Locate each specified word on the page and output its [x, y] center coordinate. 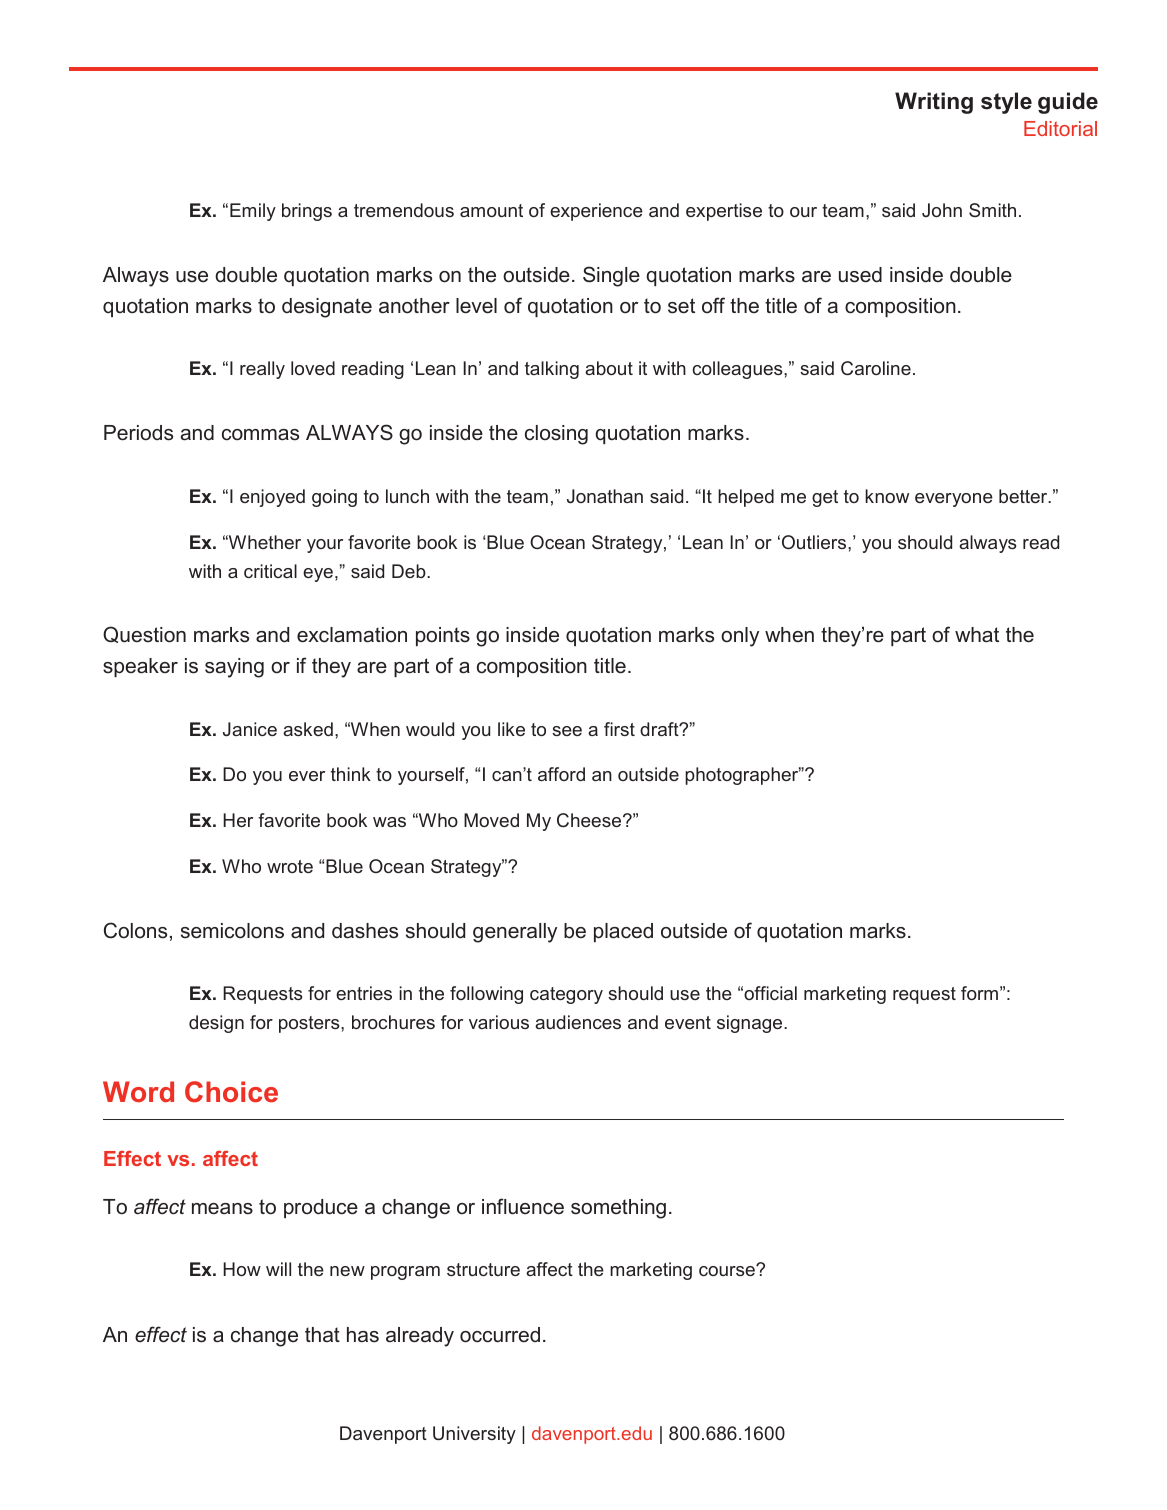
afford [561, 774]
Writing [934, 103]
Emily [253, 212]
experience [596, 212]
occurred [500, 1335]
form [979, 993]
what [977, 635]
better [1024, 496]
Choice [231, 1092]
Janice [250, 729]
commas [260, 435]
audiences [578, 1022]
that [322, 1334]
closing [556, 435]
